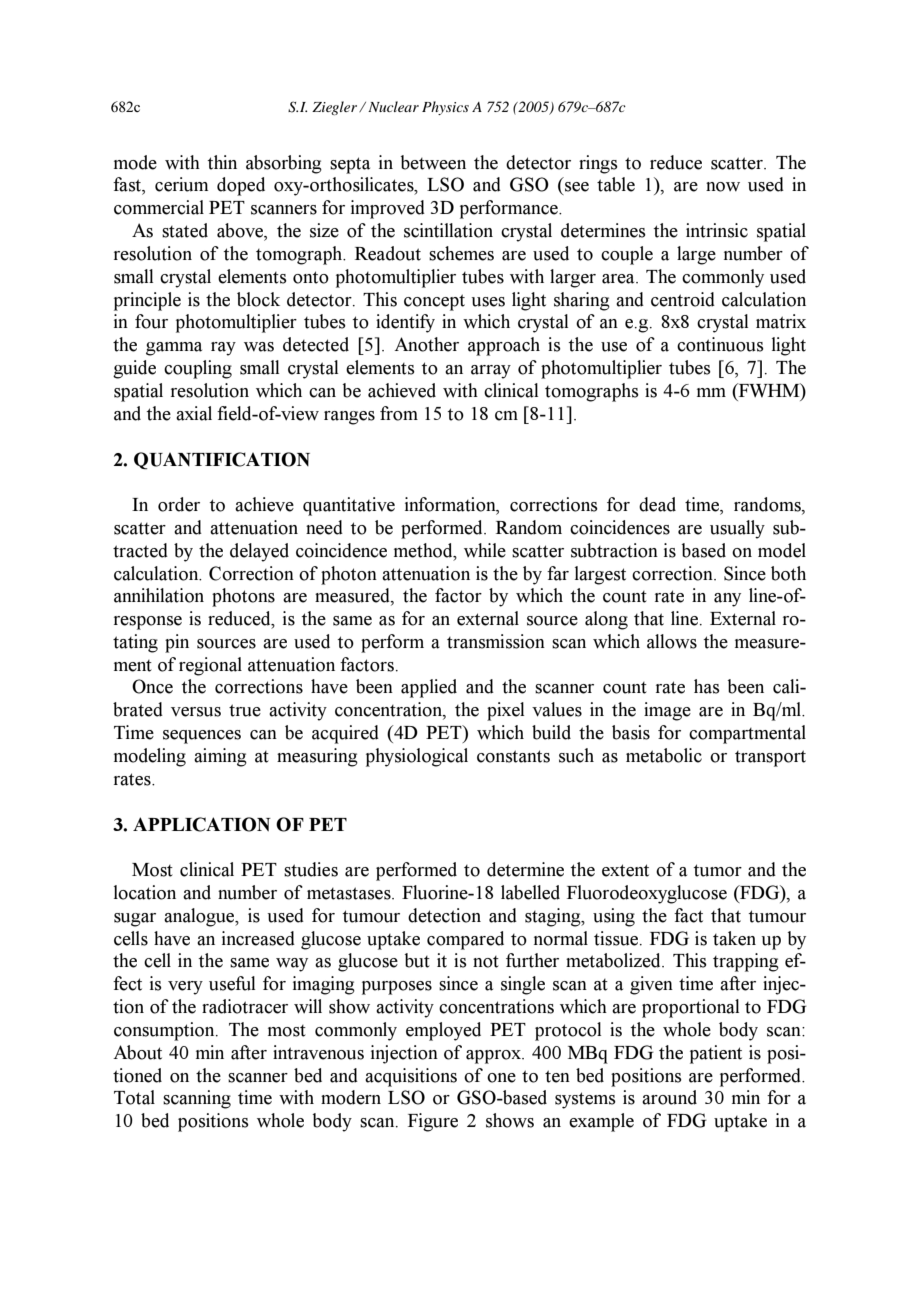 The width and height of the screenshot is (904, 1316). Describe the element at coordinates (723, 187) in the screenshot. I see `now` at that location.
